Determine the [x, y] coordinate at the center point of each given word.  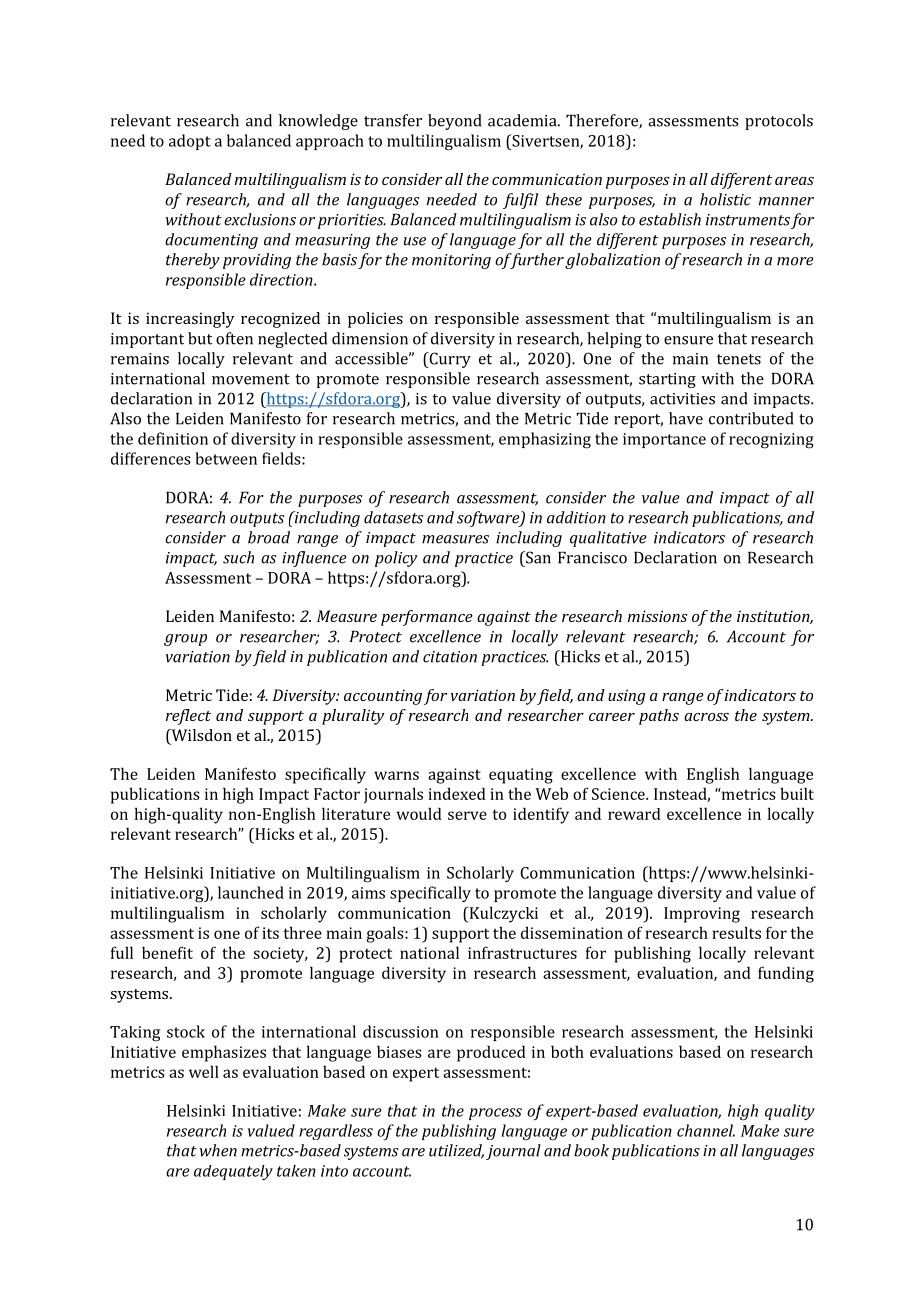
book [591, 1150]
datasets [393, 517]
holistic [725, 199]
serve [467, 815]
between [226, 458]
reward [634, 814]
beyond [455, 122]
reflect [188, 717]
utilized [456, 1151]
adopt [190, 142]
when [218, 1150]
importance [664, 440]
